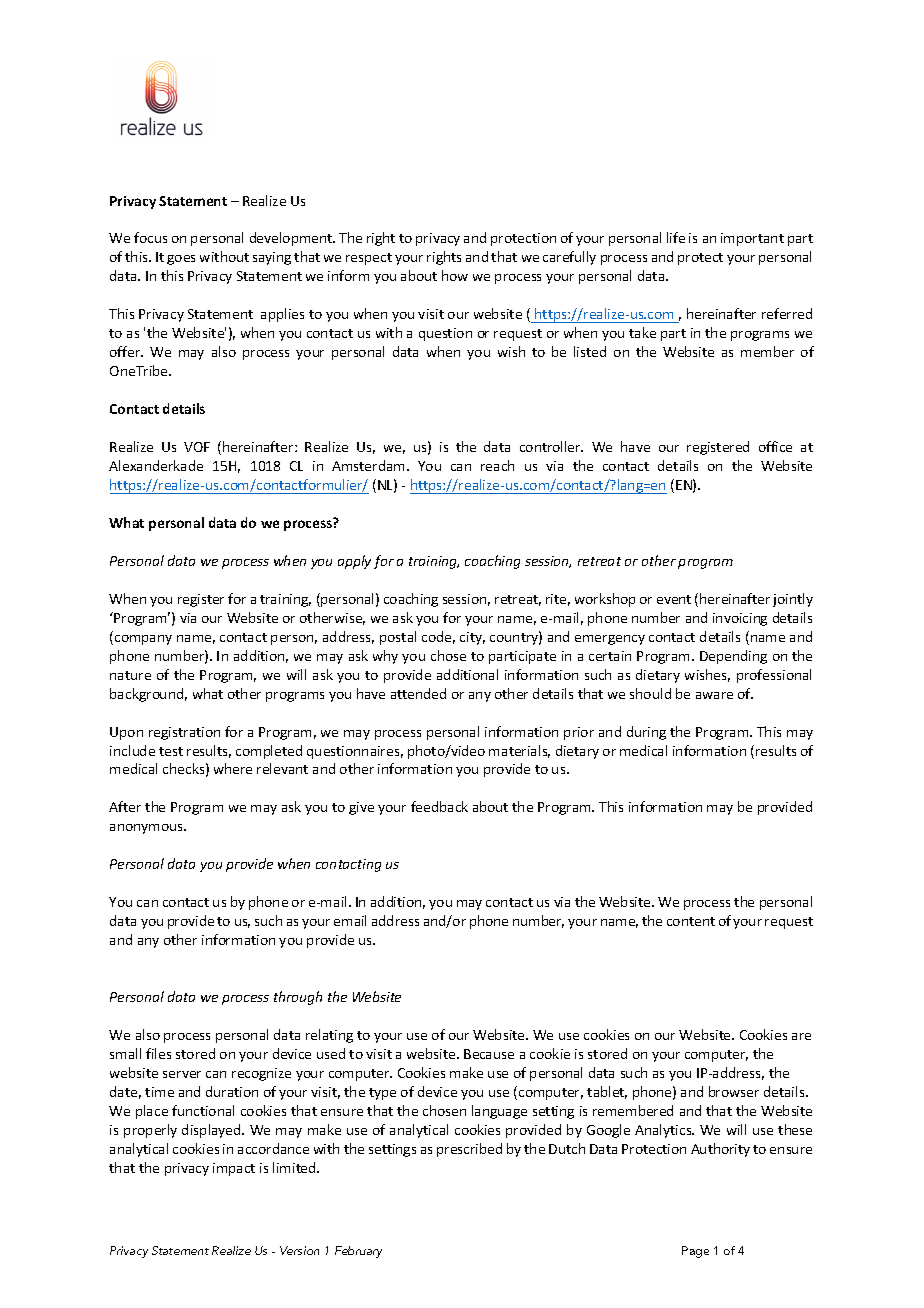 The width and height of the screenshot is (924, 1308). What do you see at coordinates (469, 1150) in the screenshot?
I see `prescribed` at bounding box center [469, 1150].
